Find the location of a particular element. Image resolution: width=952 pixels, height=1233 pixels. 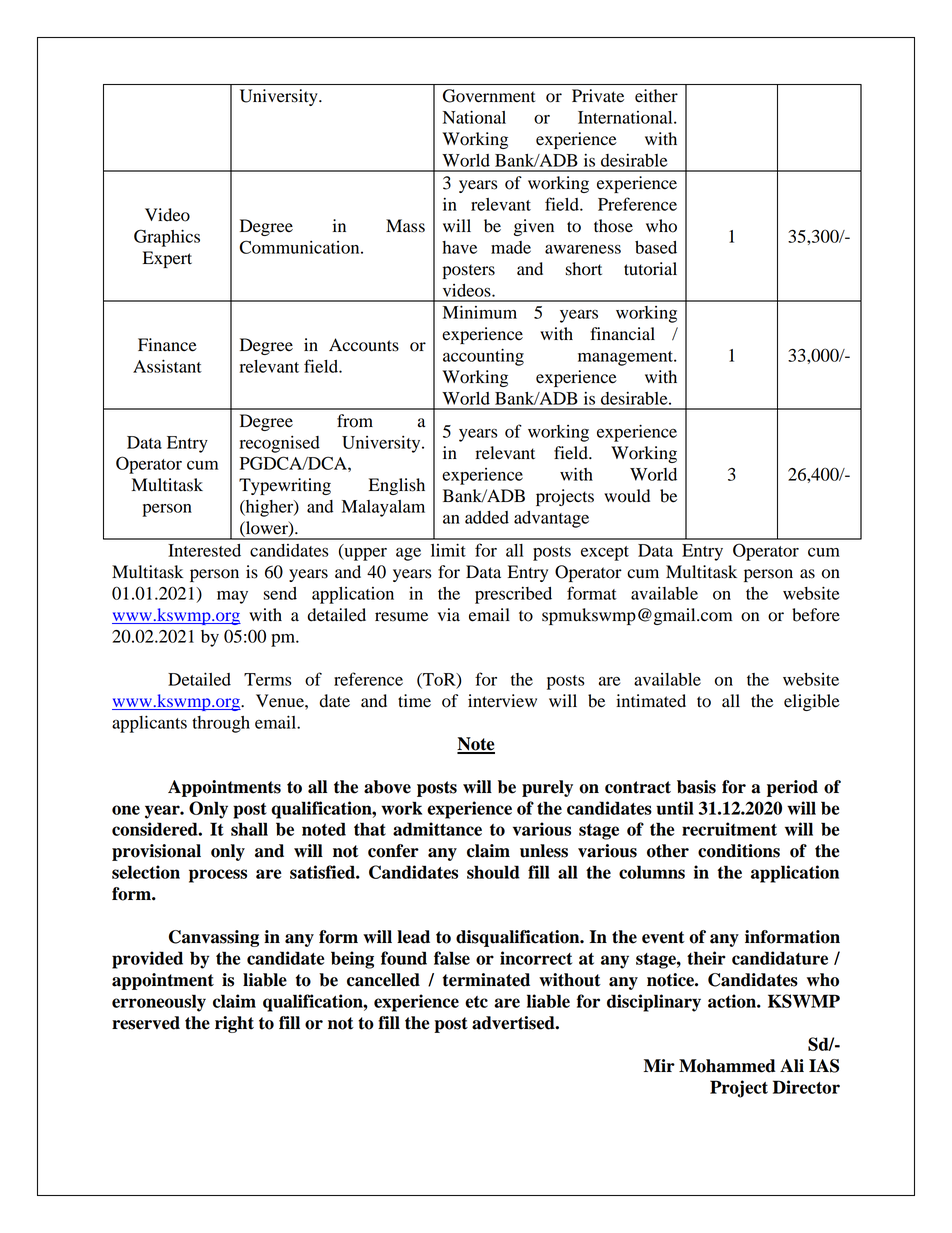

either is located at coordinates (656, 96).
